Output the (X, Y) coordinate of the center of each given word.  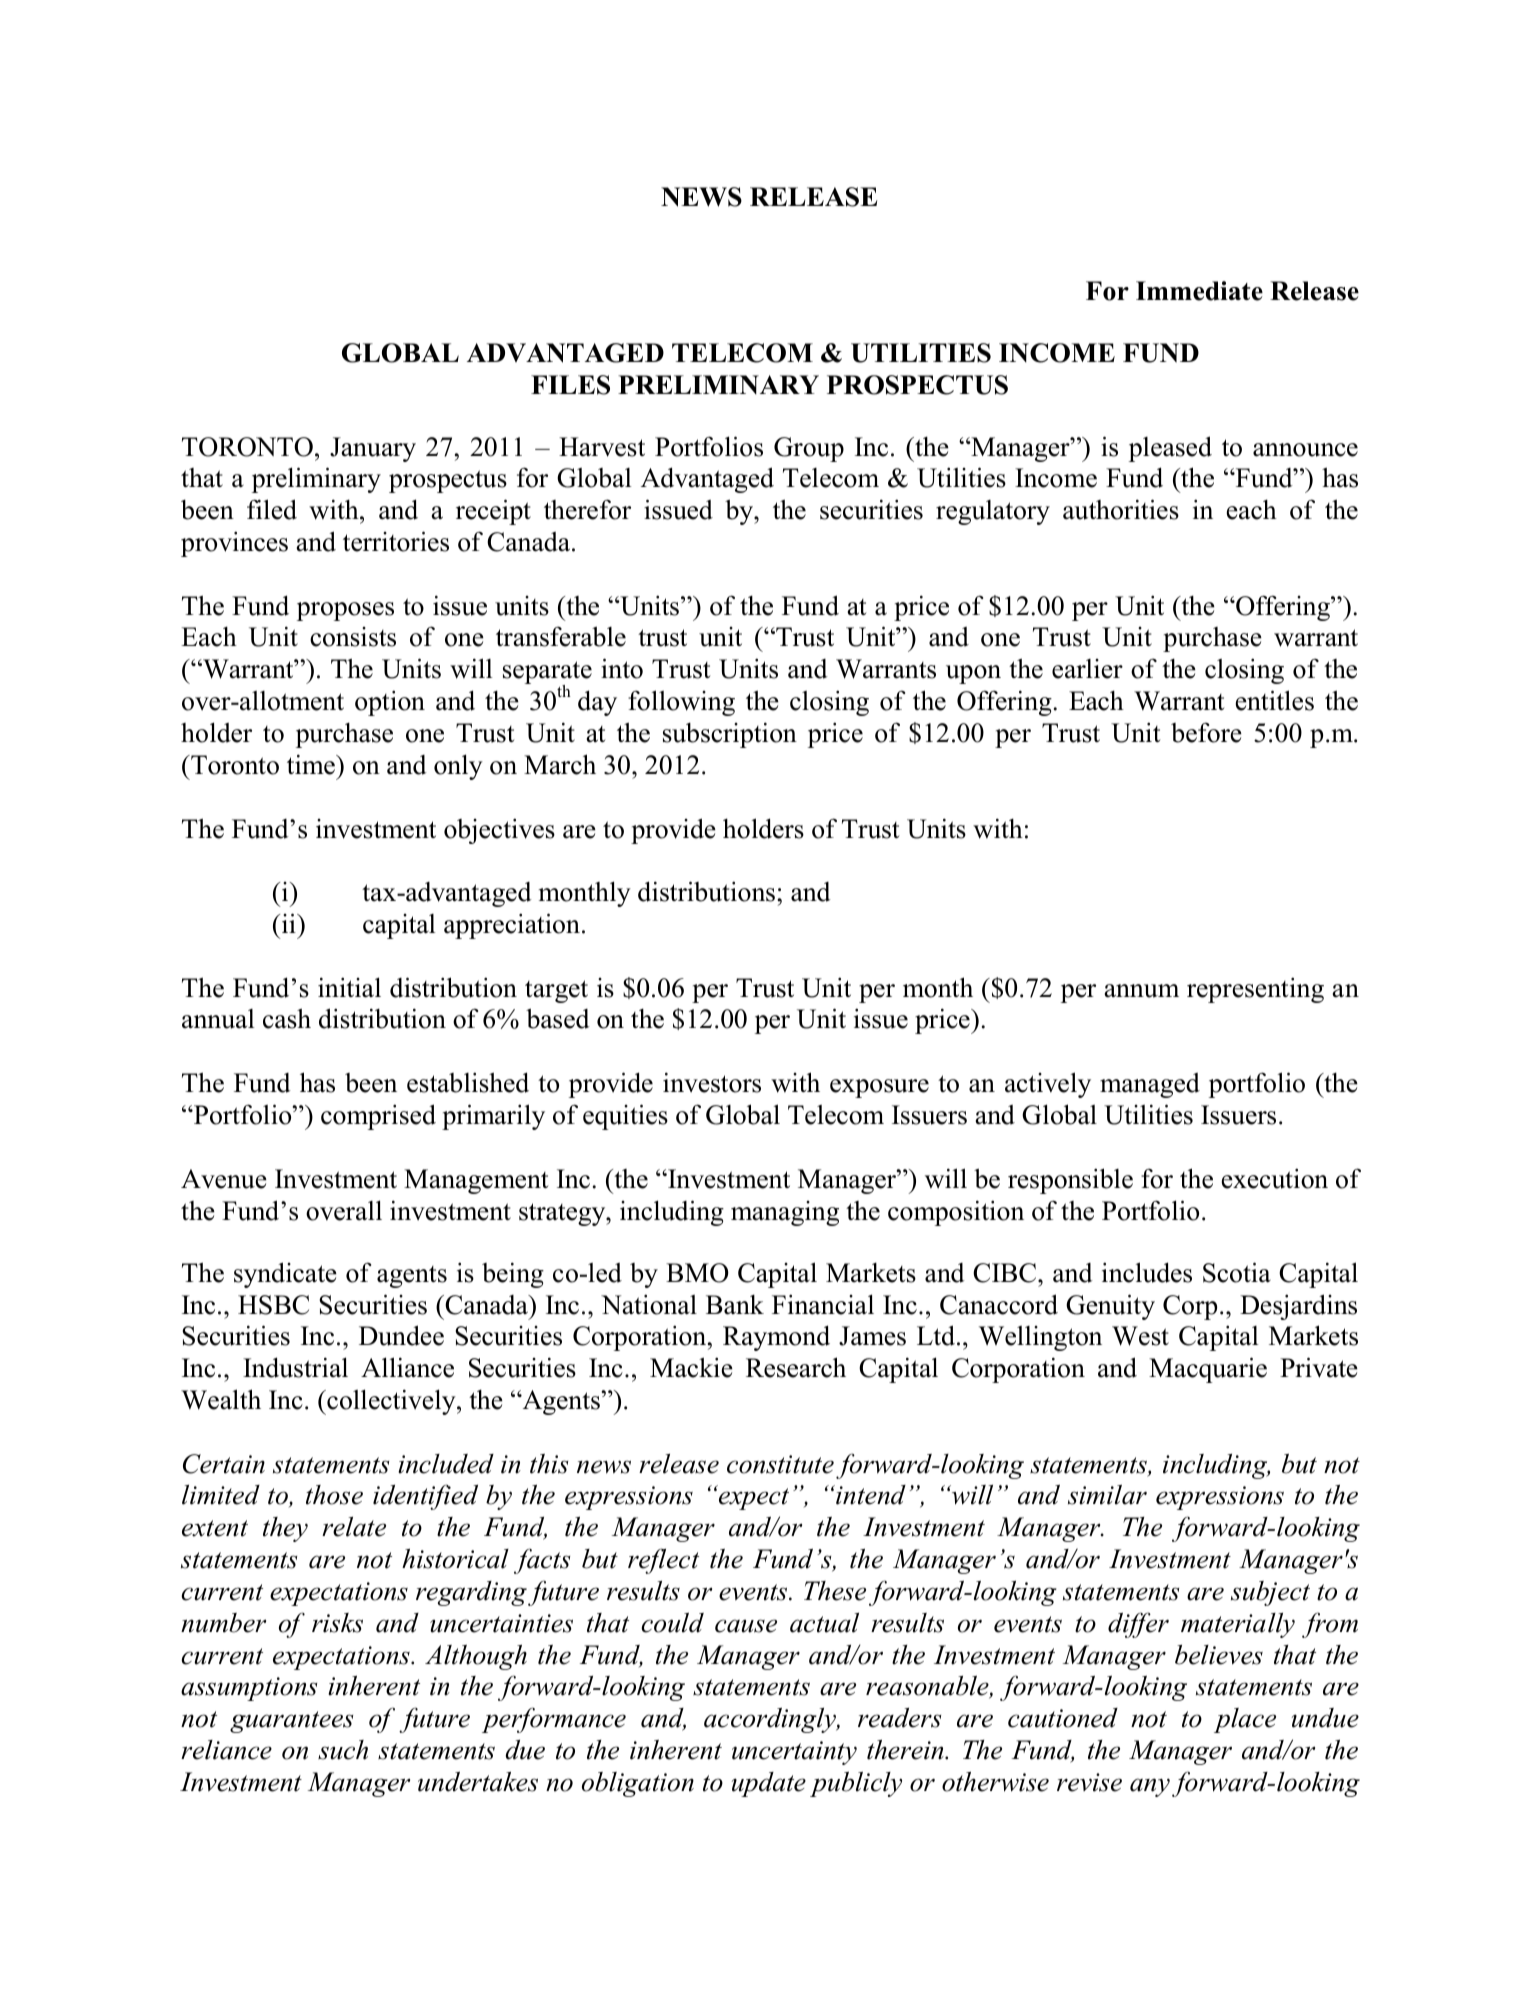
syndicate (285, 1275)
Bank (735, 1305)
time (312, 764)
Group (809, 449)
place (1245, 1720)
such (343, 1750)
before (1206, 732)
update (769, 1784)
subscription (730, 735)
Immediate (1199, 291)
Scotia (1237, 1272)
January (373, 449)
